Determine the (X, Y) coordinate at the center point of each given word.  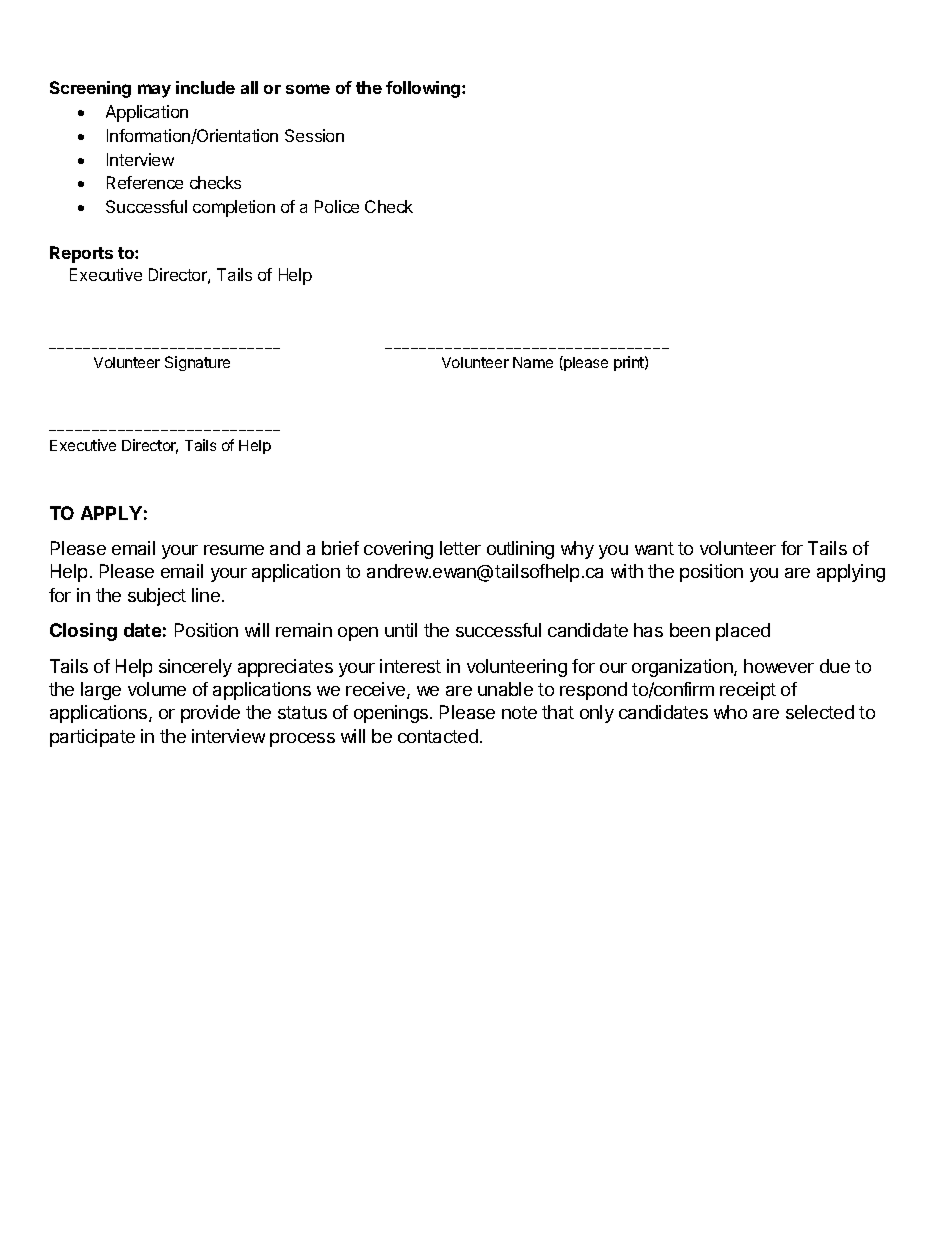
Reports (81, 254)
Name (533, 362)
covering (398, 550)
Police (337, 206)
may (154, 91)
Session (314, 135)
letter (460, 548)
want (654, 548)
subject (157, 597)
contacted (438, 736)
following (424, 89)
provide (210, 714)
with (627, 571)
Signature (197, 363)
